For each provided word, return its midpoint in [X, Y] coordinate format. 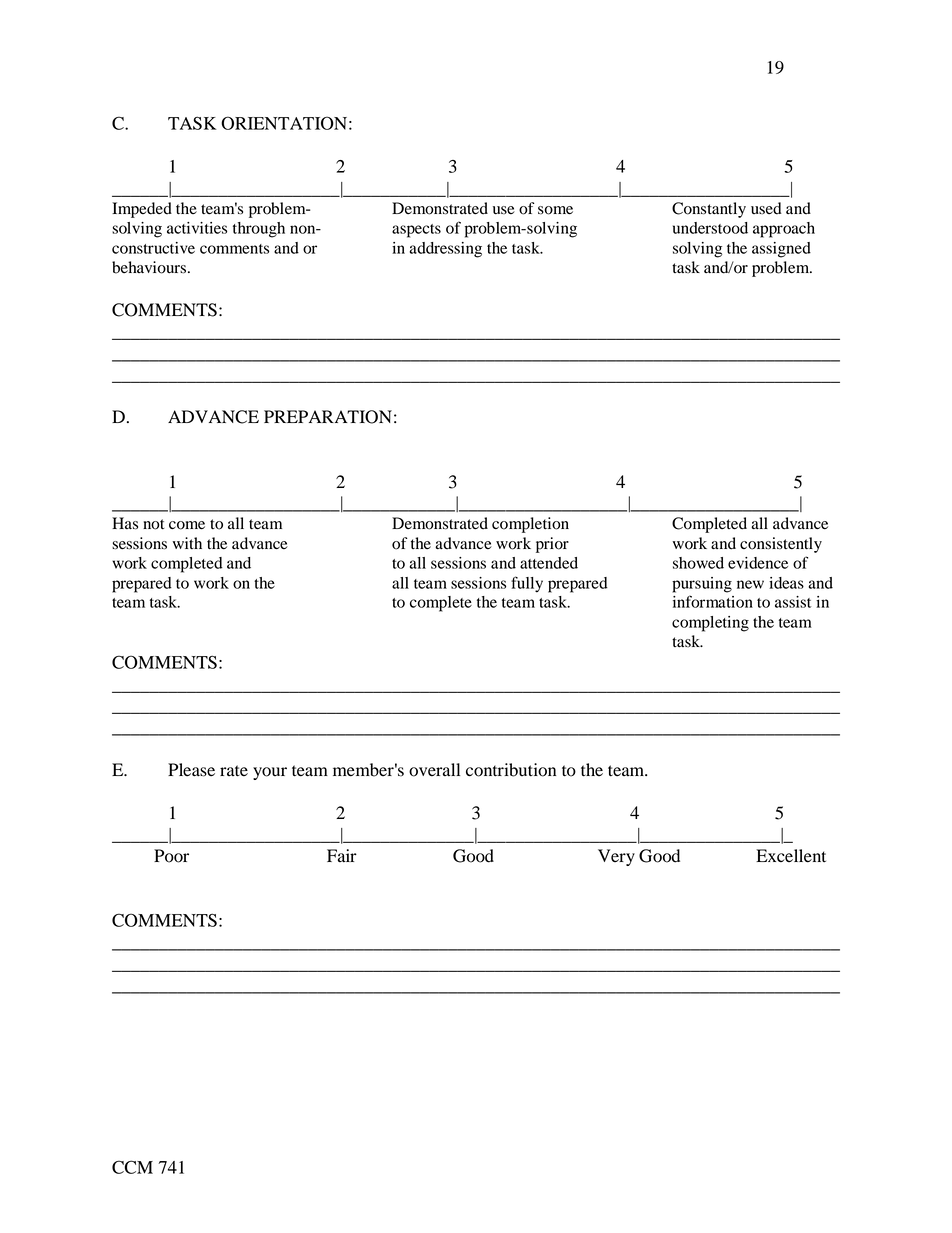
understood [710, 228]
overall [434, 770]
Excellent [791, 856]
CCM [132, 1167]
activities [197, 228]
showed [698, 563]
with [187, 543]
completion [530, 525]
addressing [445, 250]
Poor [171, 856]
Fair [342, 855]
